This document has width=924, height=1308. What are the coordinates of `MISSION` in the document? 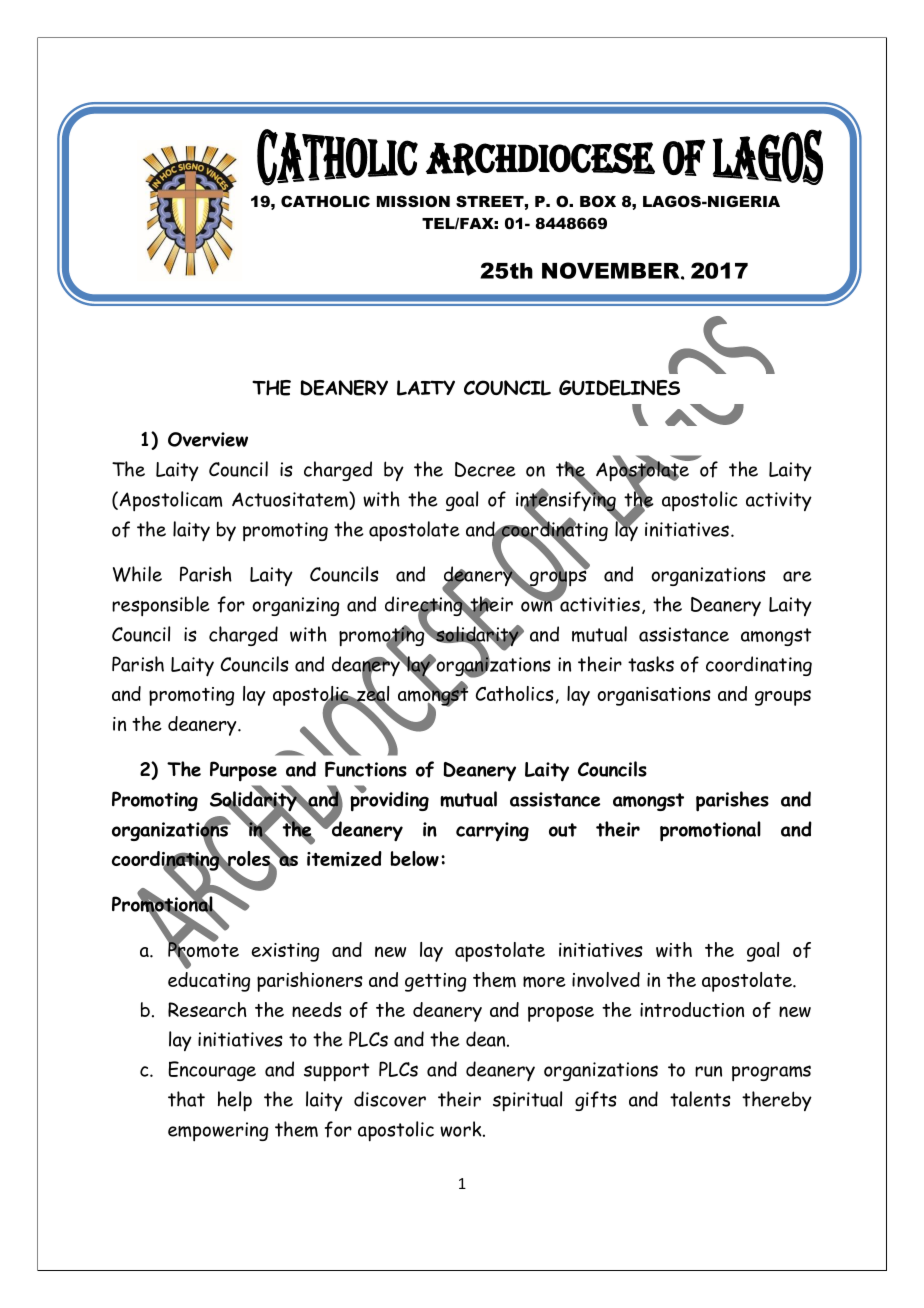 It's located at (413, 201).
